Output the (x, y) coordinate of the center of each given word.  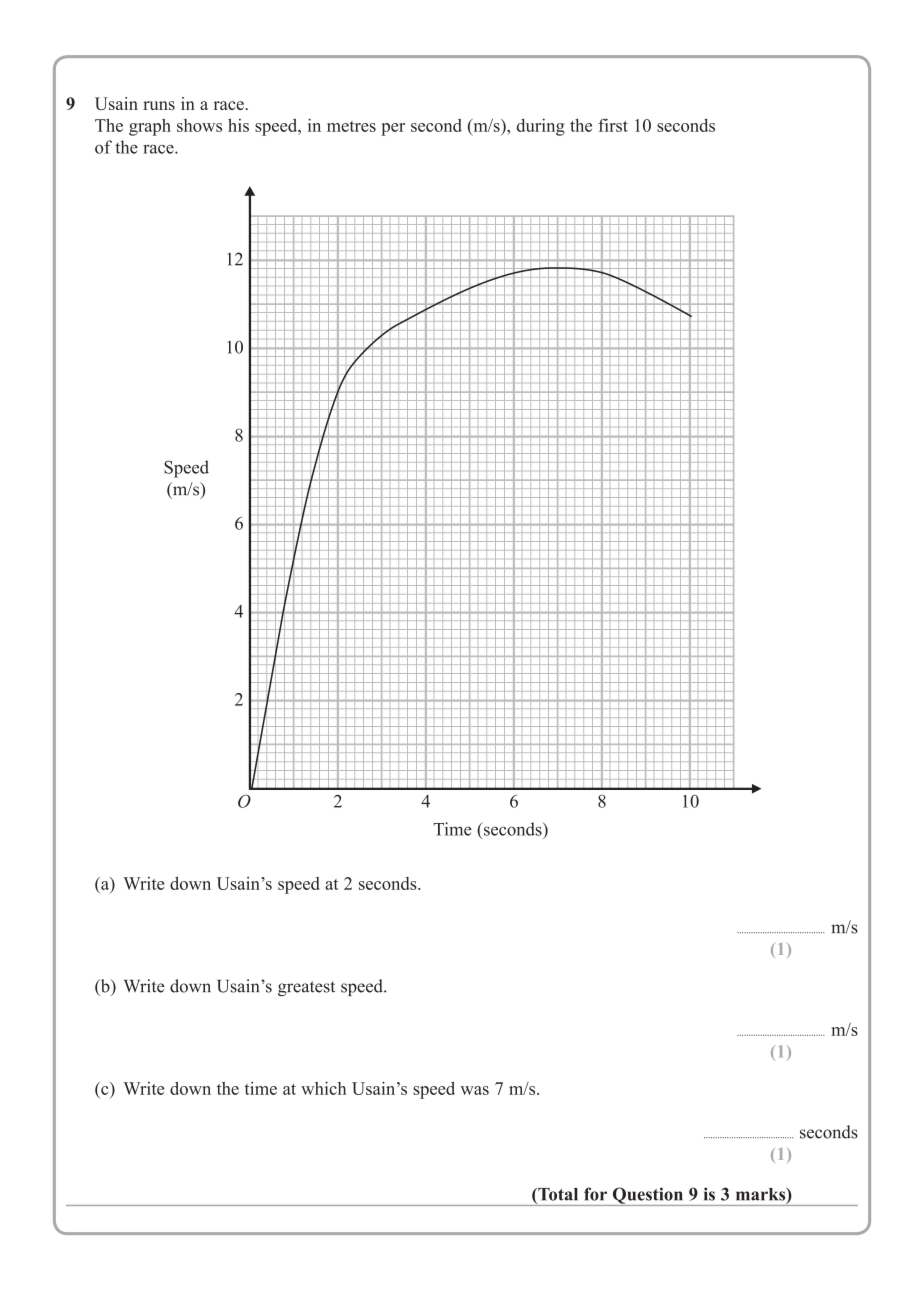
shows (199, 125)
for (595, 1194)
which (323, 1088)
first (613, 125)
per (393, 129)
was (474, 1090)
